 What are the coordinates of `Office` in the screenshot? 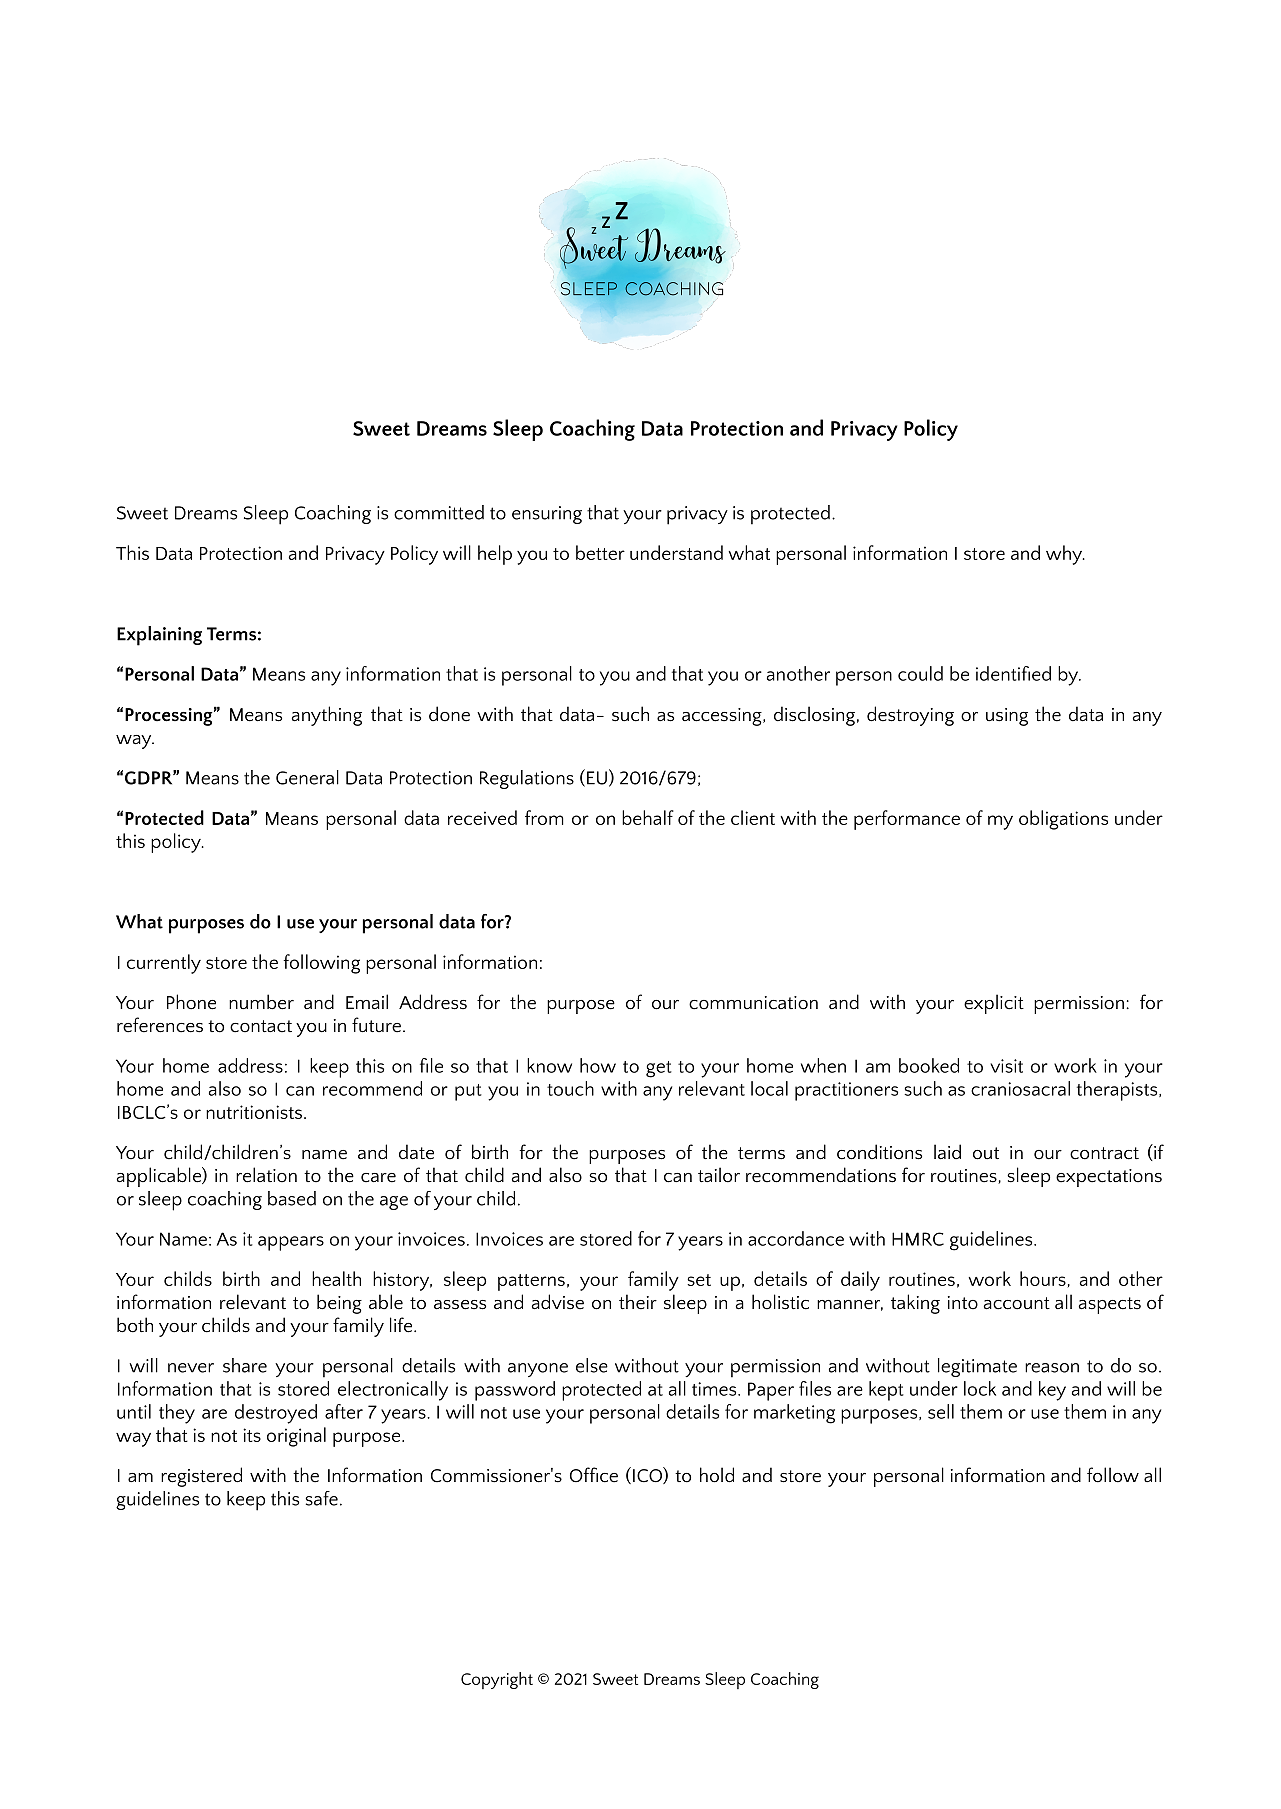 It's located at (594, 1475).
